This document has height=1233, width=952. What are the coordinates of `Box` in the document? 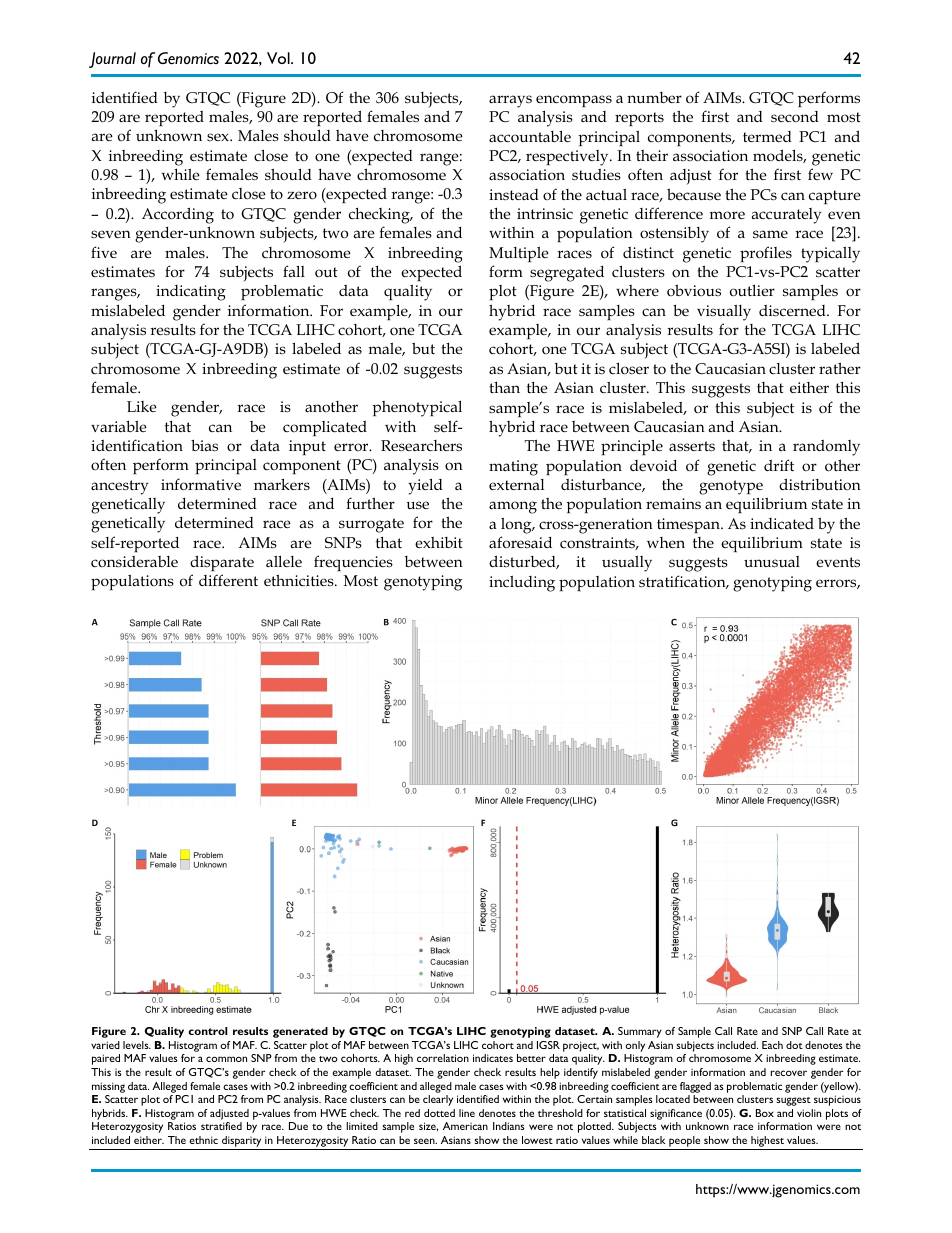 It's located at (765, 1113).
